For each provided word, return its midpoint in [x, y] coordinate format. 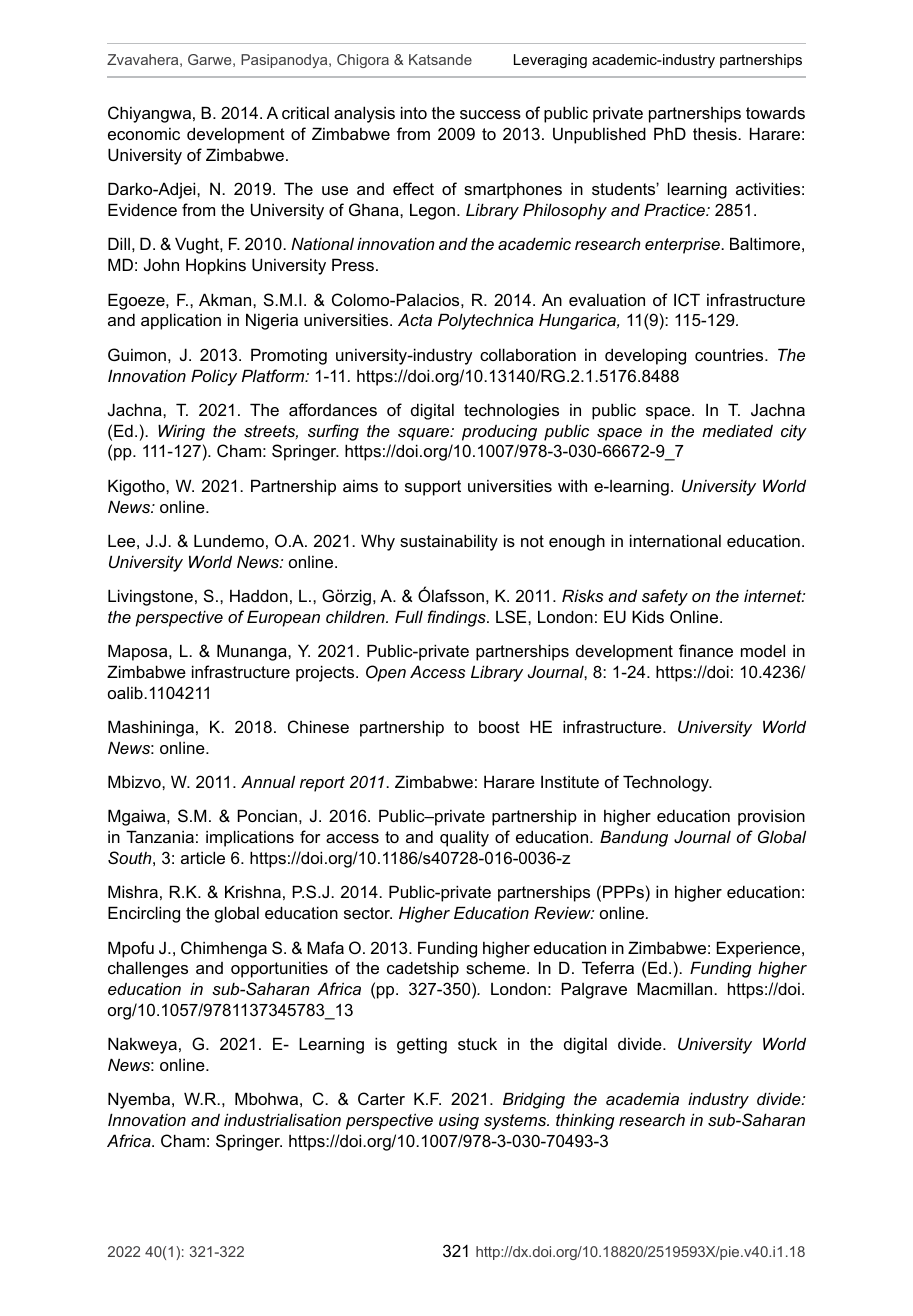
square [425, 434]
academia [642, 1098]
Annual [268, 781]
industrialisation [282, 1119]
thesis [716, 133]
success [490, 114]
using [459, 1121]
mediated [737, 431]
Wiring [181, 432]
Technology [667, 783]
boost [499, 727]
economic [144, 134]
